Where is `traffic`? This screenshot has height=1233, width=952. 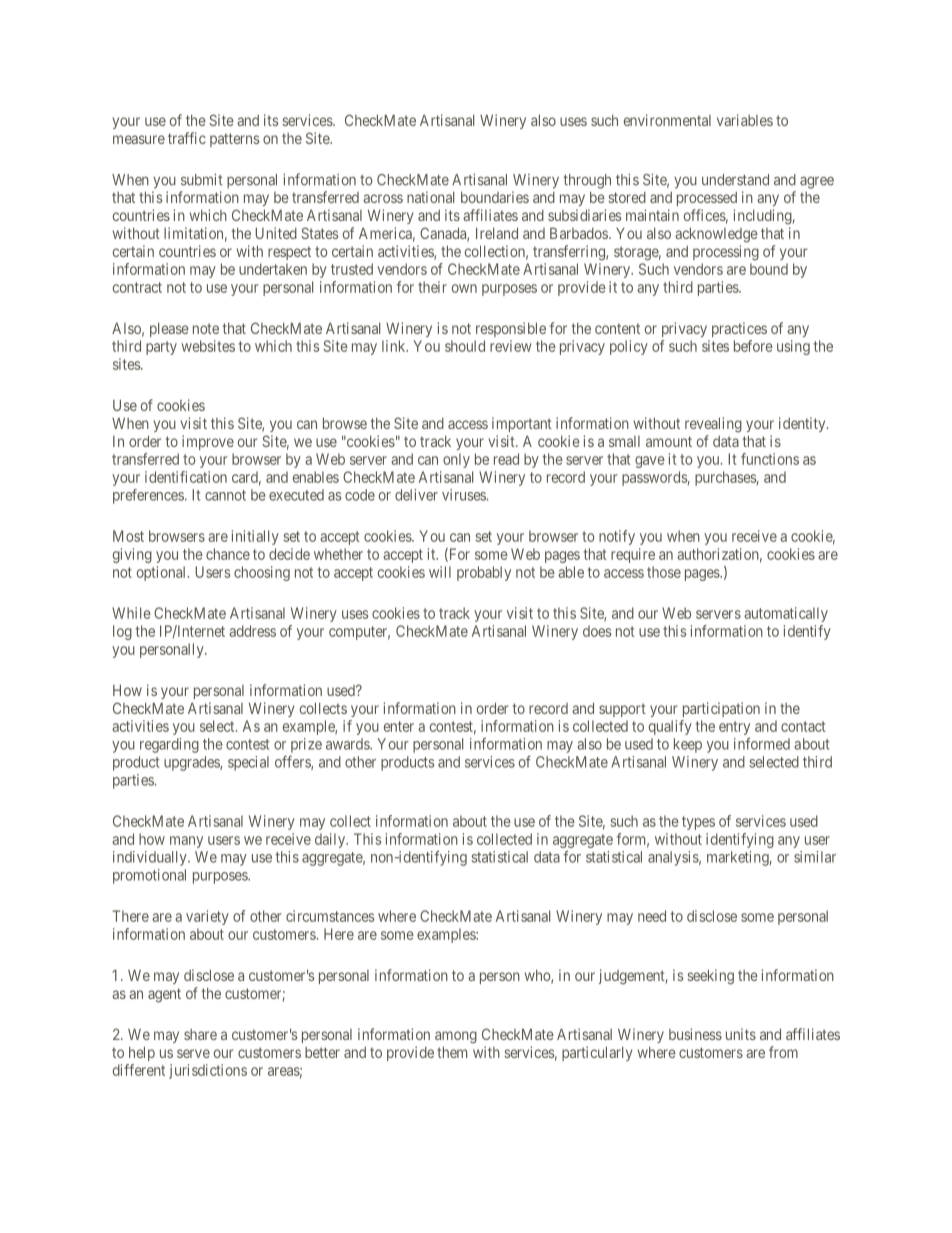 traffic is located at coordinates (187, 138).
